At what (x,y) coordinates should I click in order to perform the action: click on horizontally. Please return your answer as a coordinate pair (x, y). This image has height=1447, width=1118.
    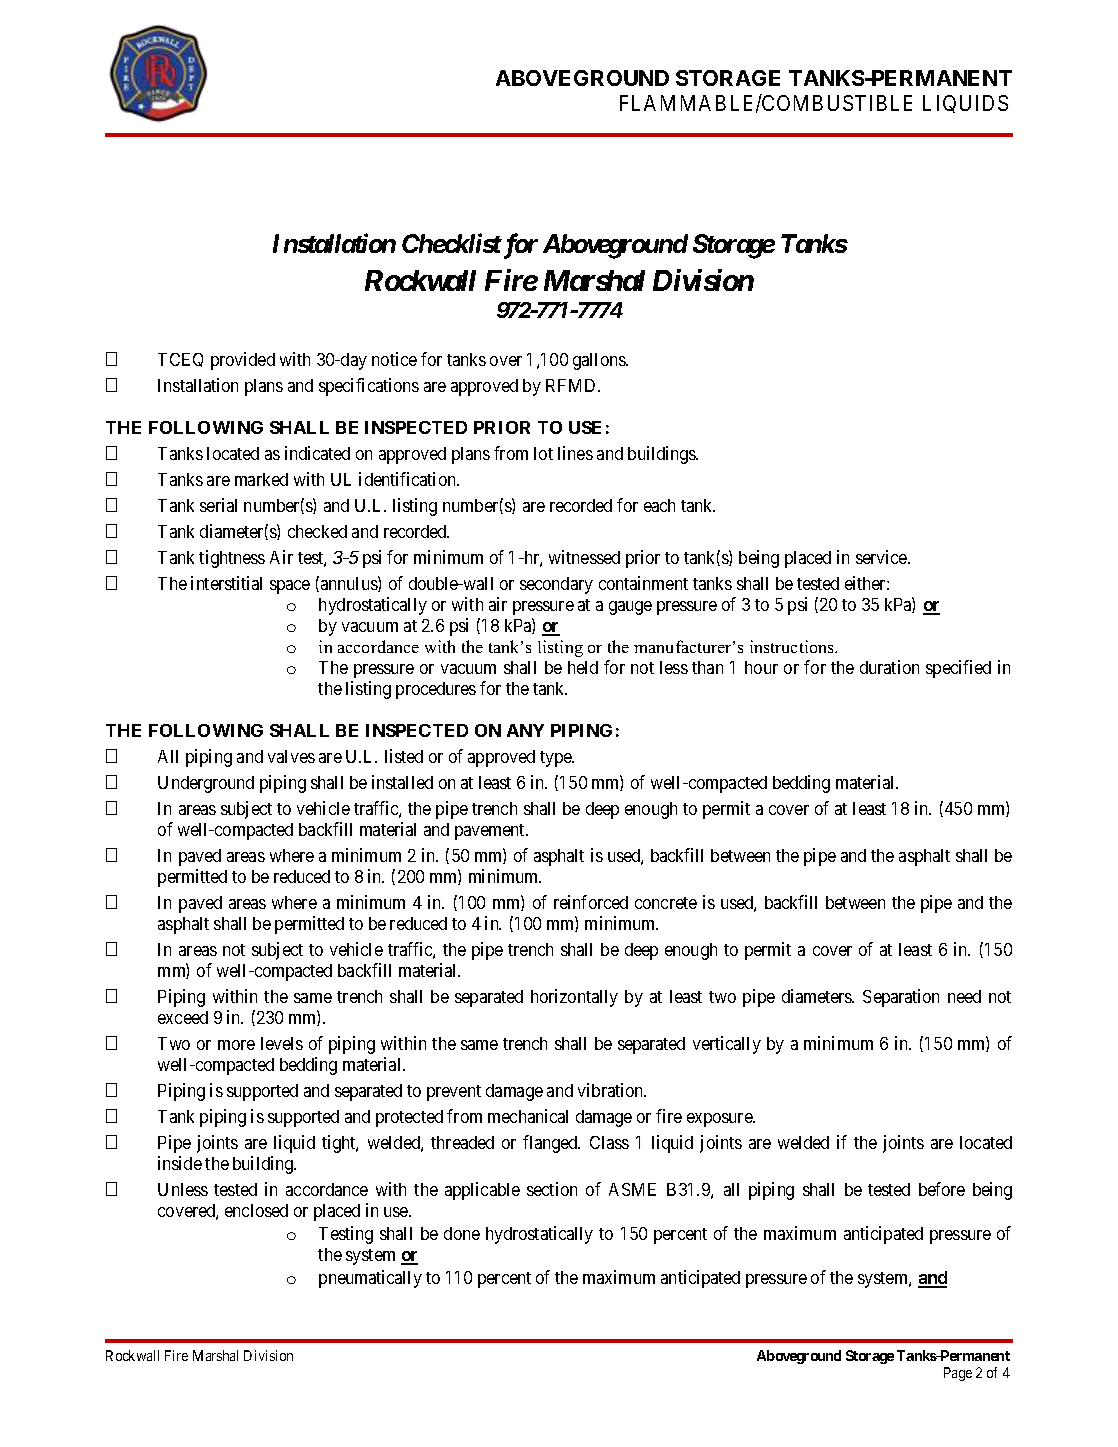
    Looking at the image, I should click on (574, 998).
